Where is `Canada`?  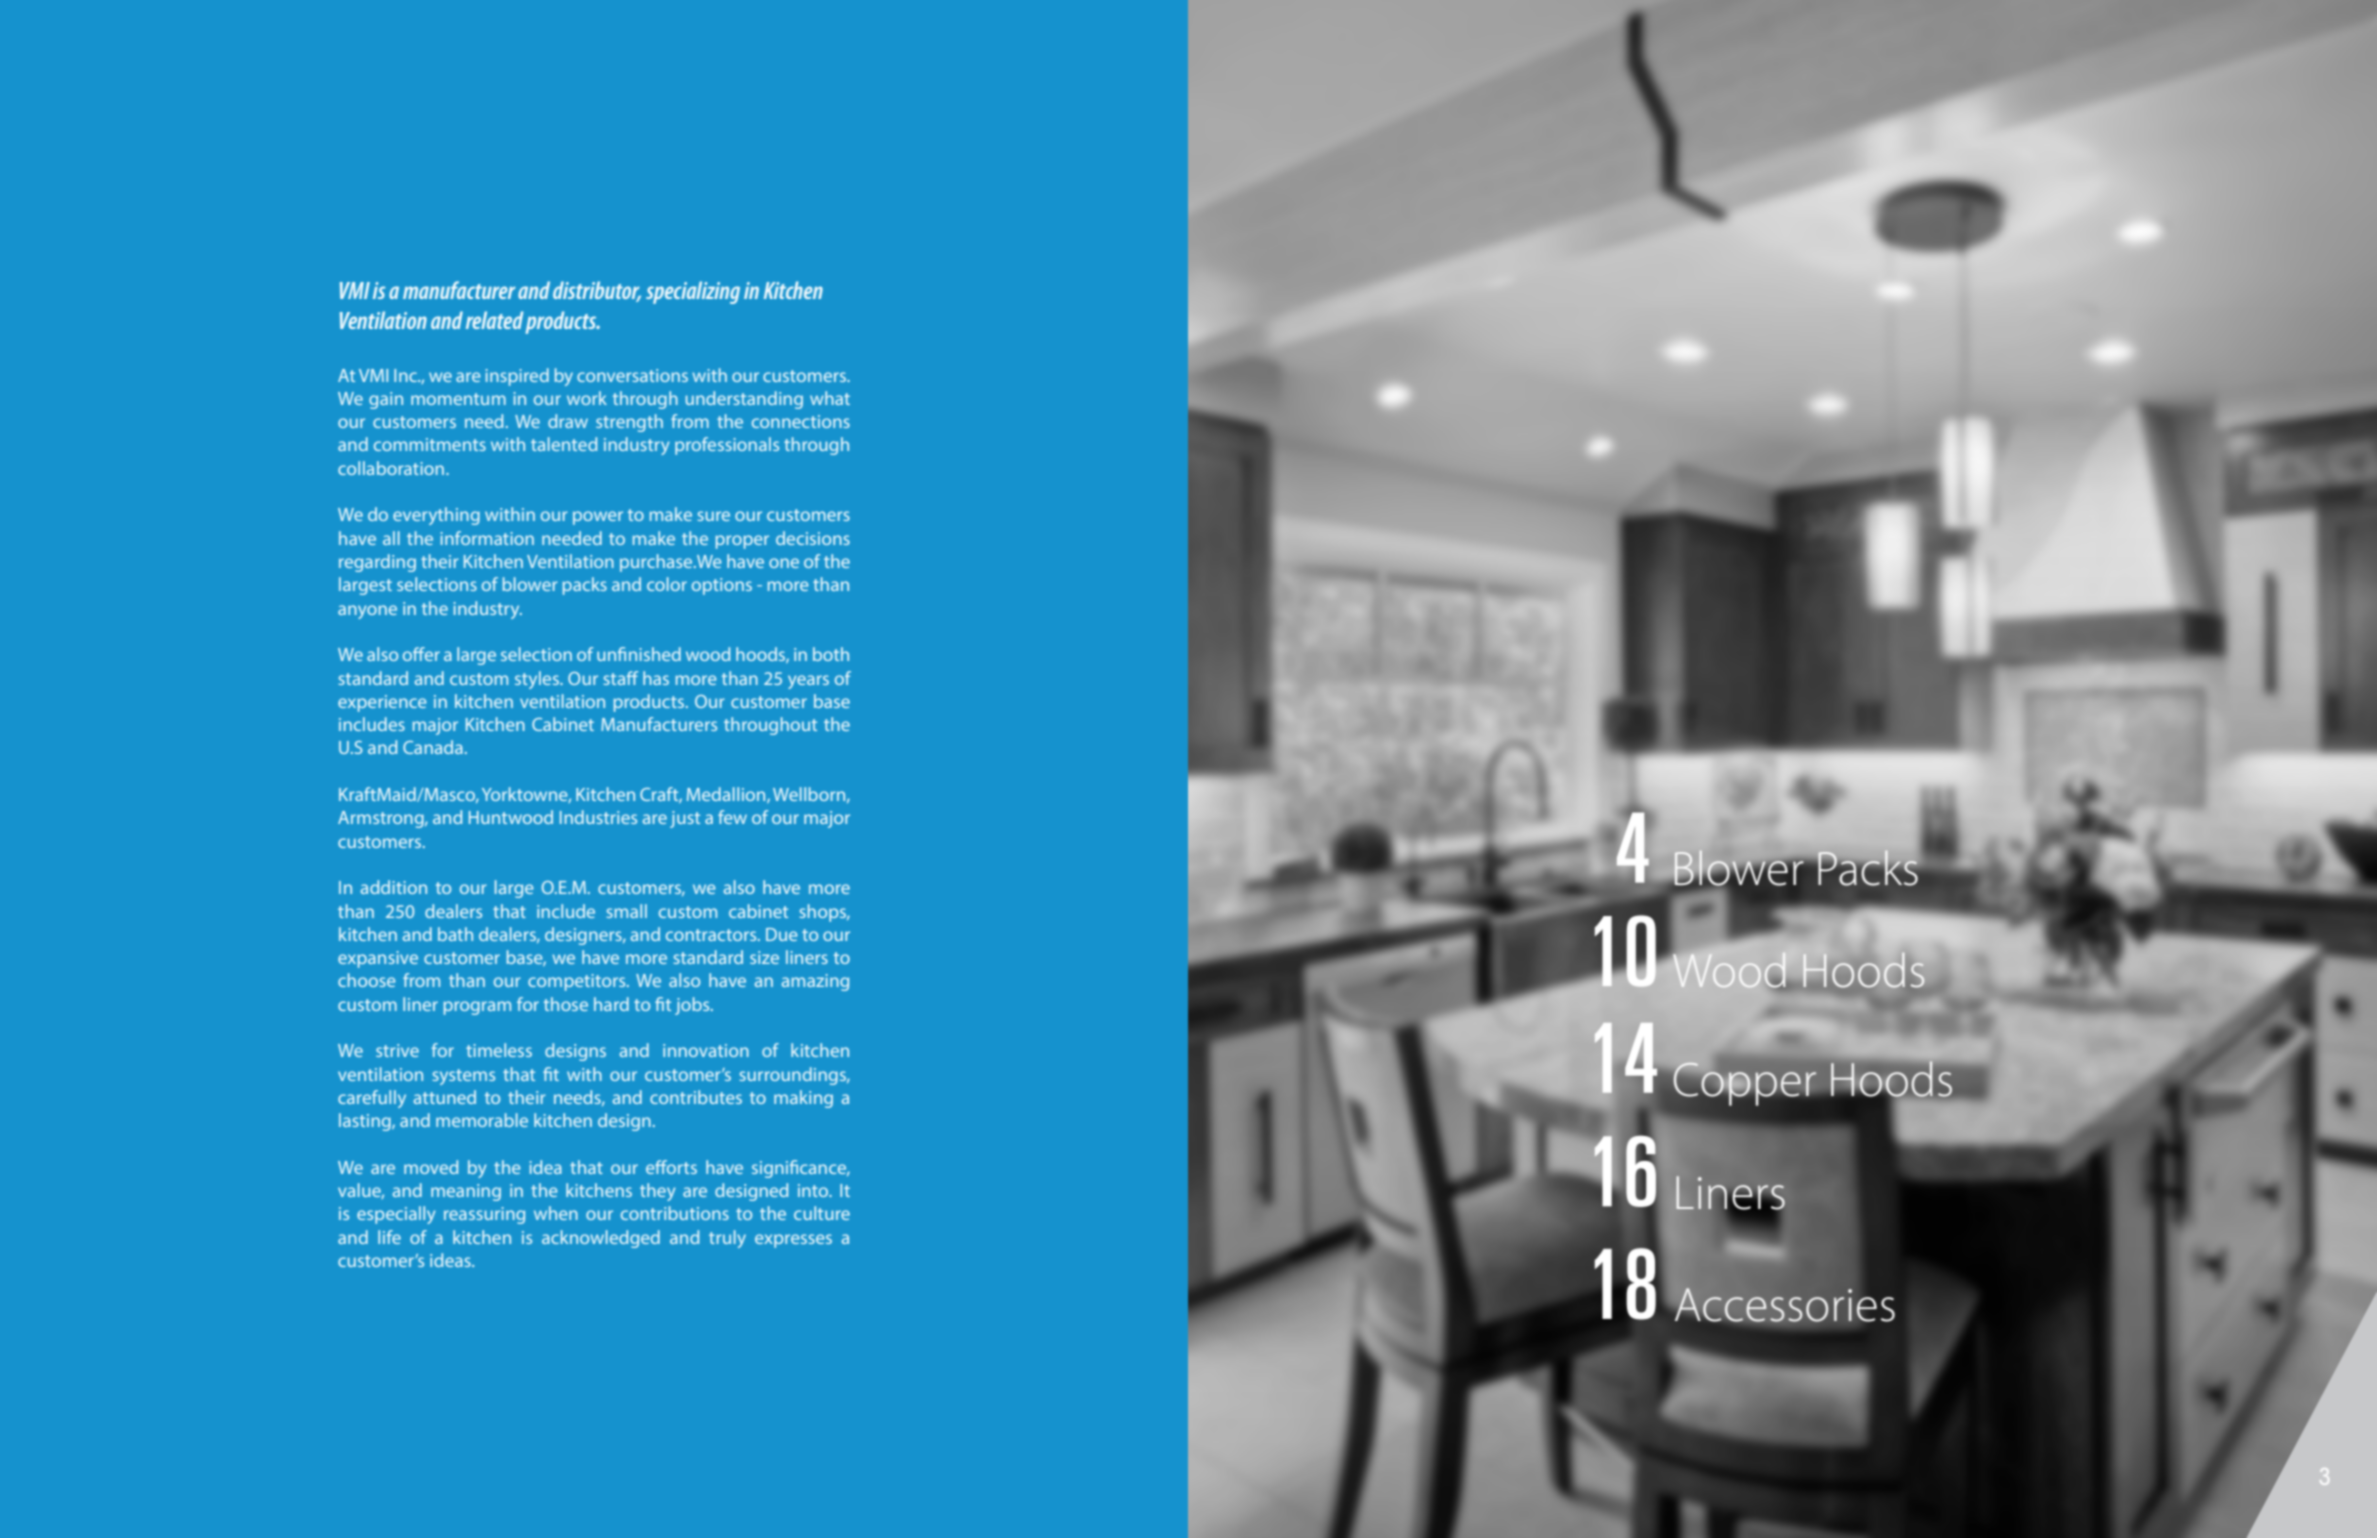
Canada is located at coordinates (433, 747).
